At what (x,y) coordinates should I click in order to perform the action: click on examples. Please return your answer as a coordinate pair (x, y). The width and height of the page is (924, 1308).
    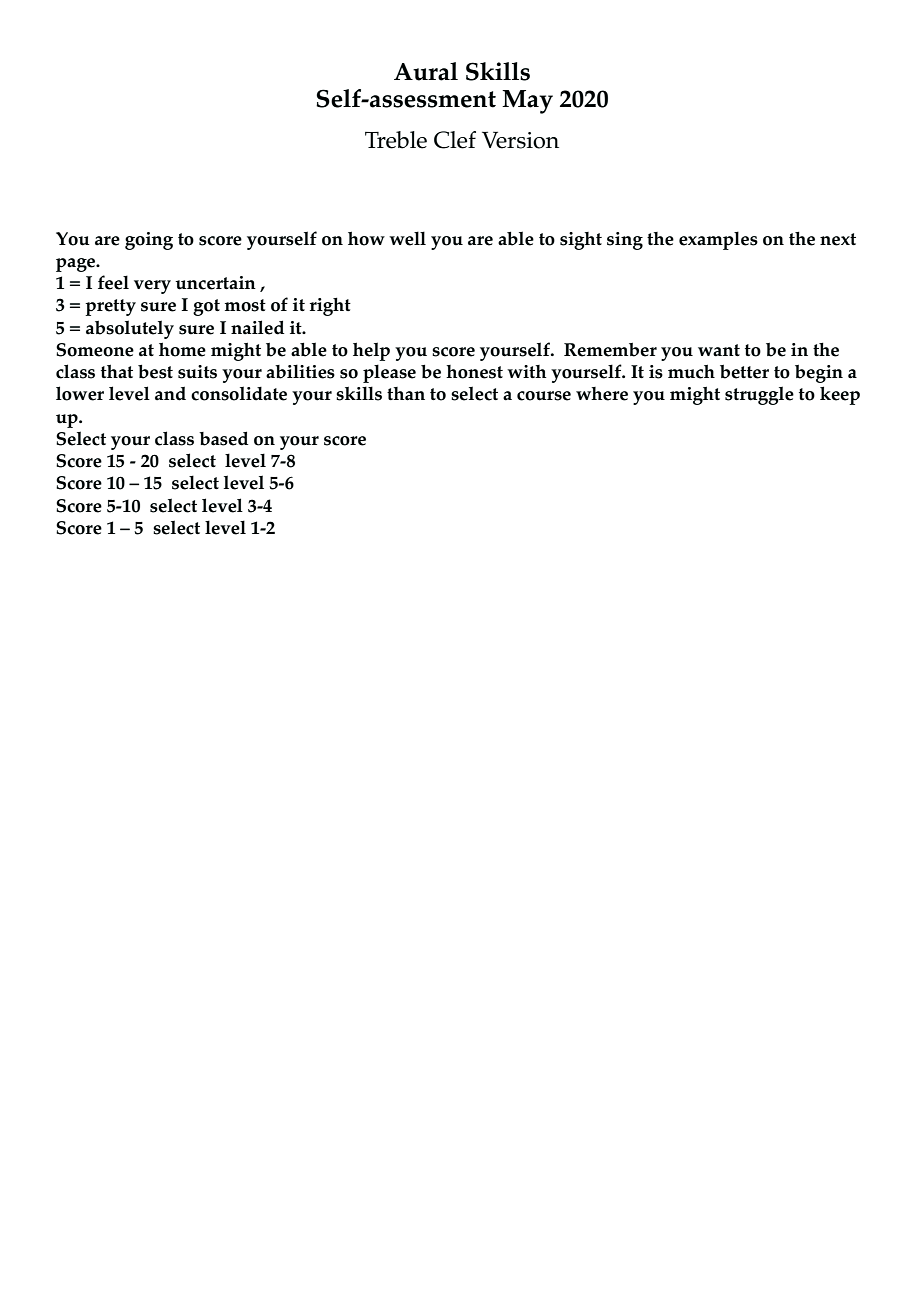
    Looking at the image, I should click on (718, 240).
